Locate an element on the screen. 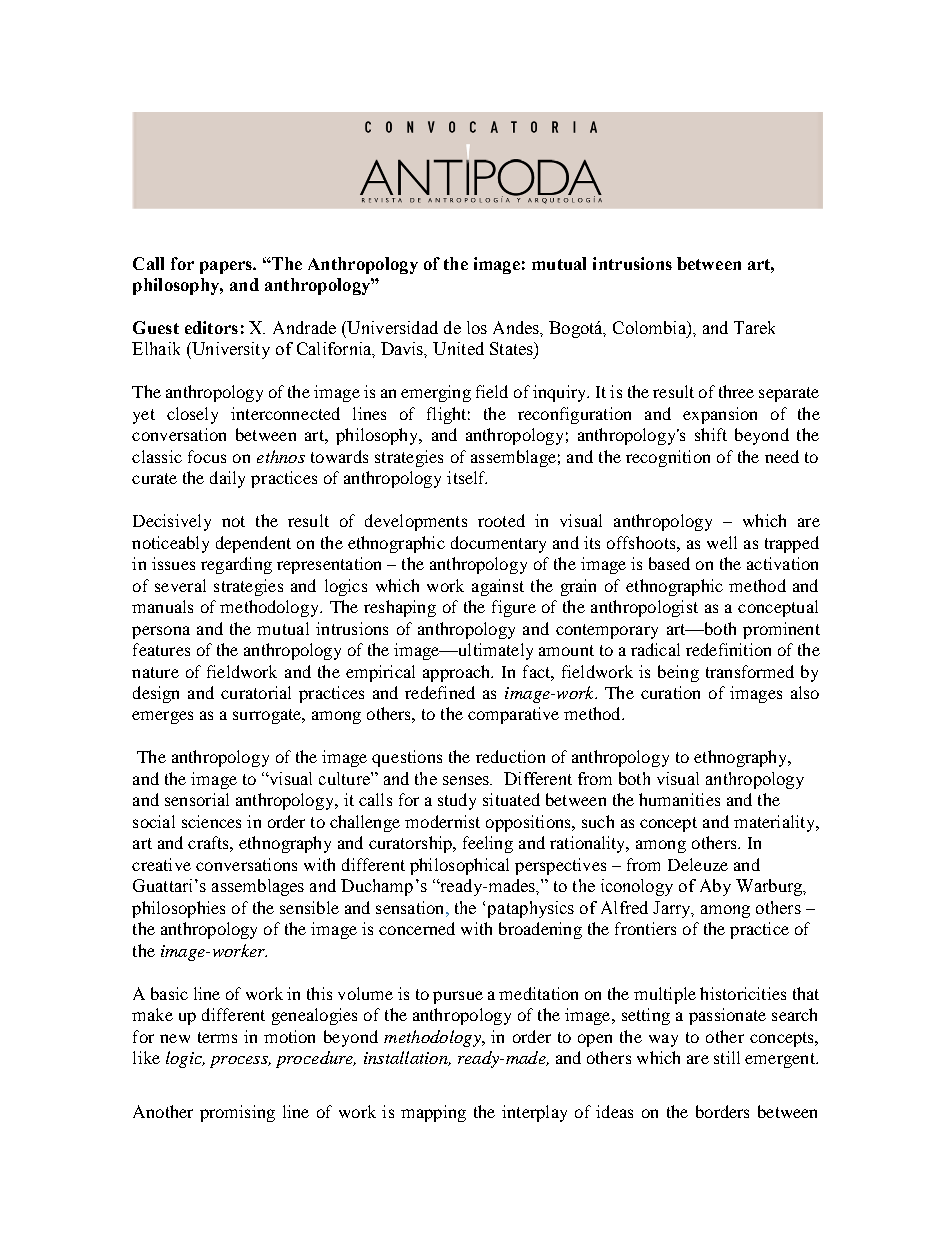 Image resolution: width=952 pixels, height=1233 pixels. United is located at coordinates (458, 348).
